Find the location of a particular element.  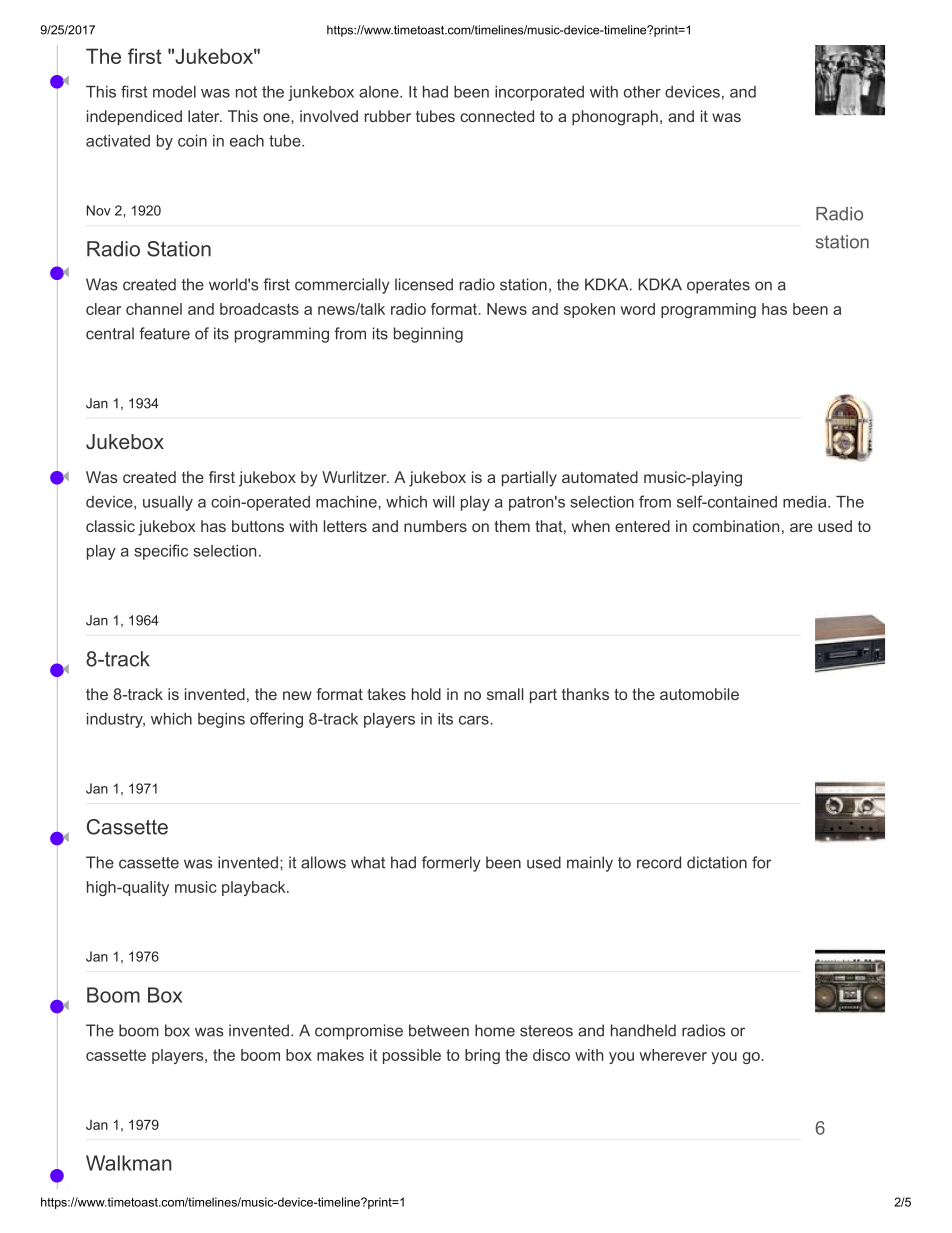

automobile is located at coordinates (699, 694).
